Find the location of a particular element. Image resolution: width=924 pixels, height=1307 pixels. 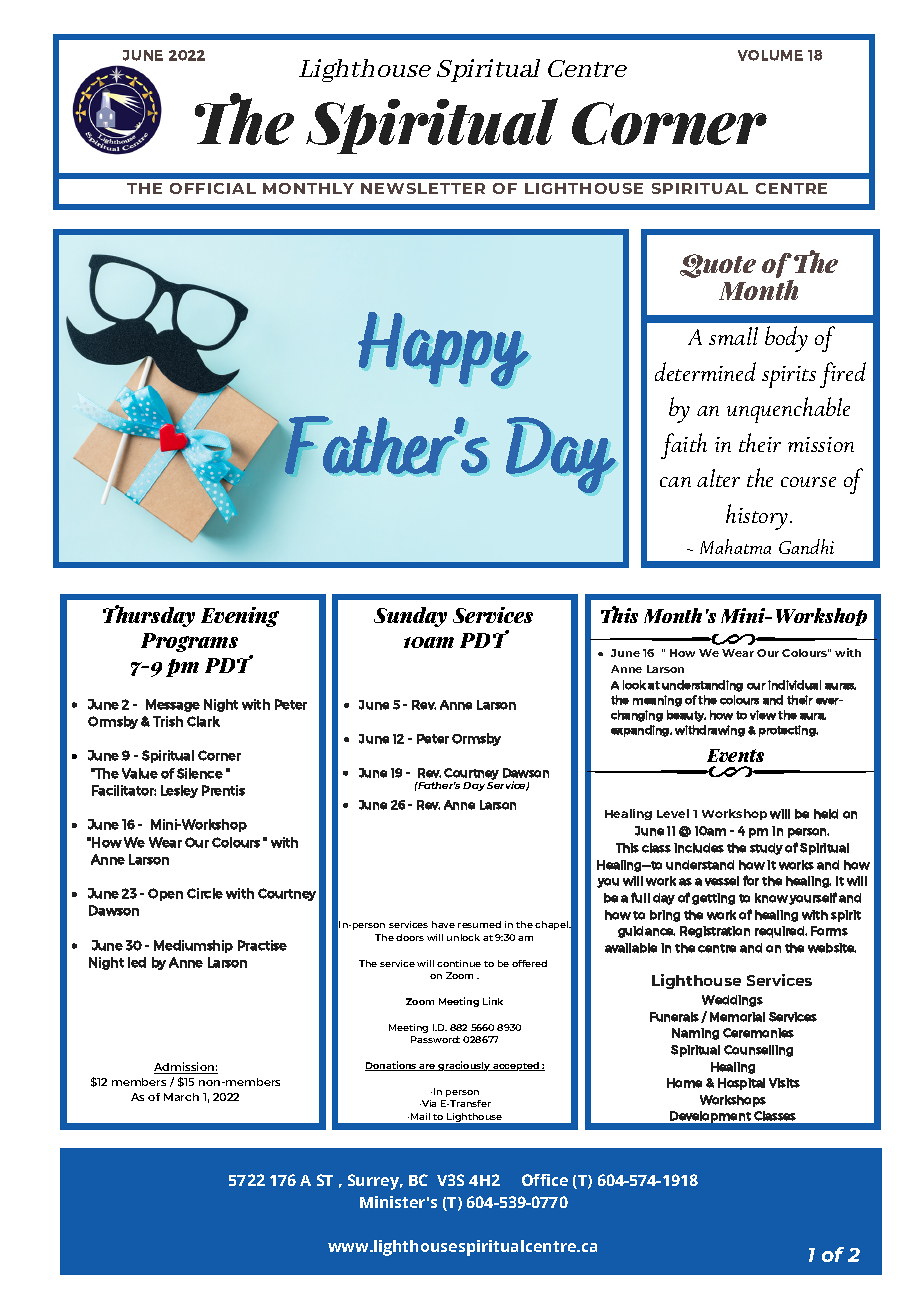

Circle is located at coordinates (205, 893).
